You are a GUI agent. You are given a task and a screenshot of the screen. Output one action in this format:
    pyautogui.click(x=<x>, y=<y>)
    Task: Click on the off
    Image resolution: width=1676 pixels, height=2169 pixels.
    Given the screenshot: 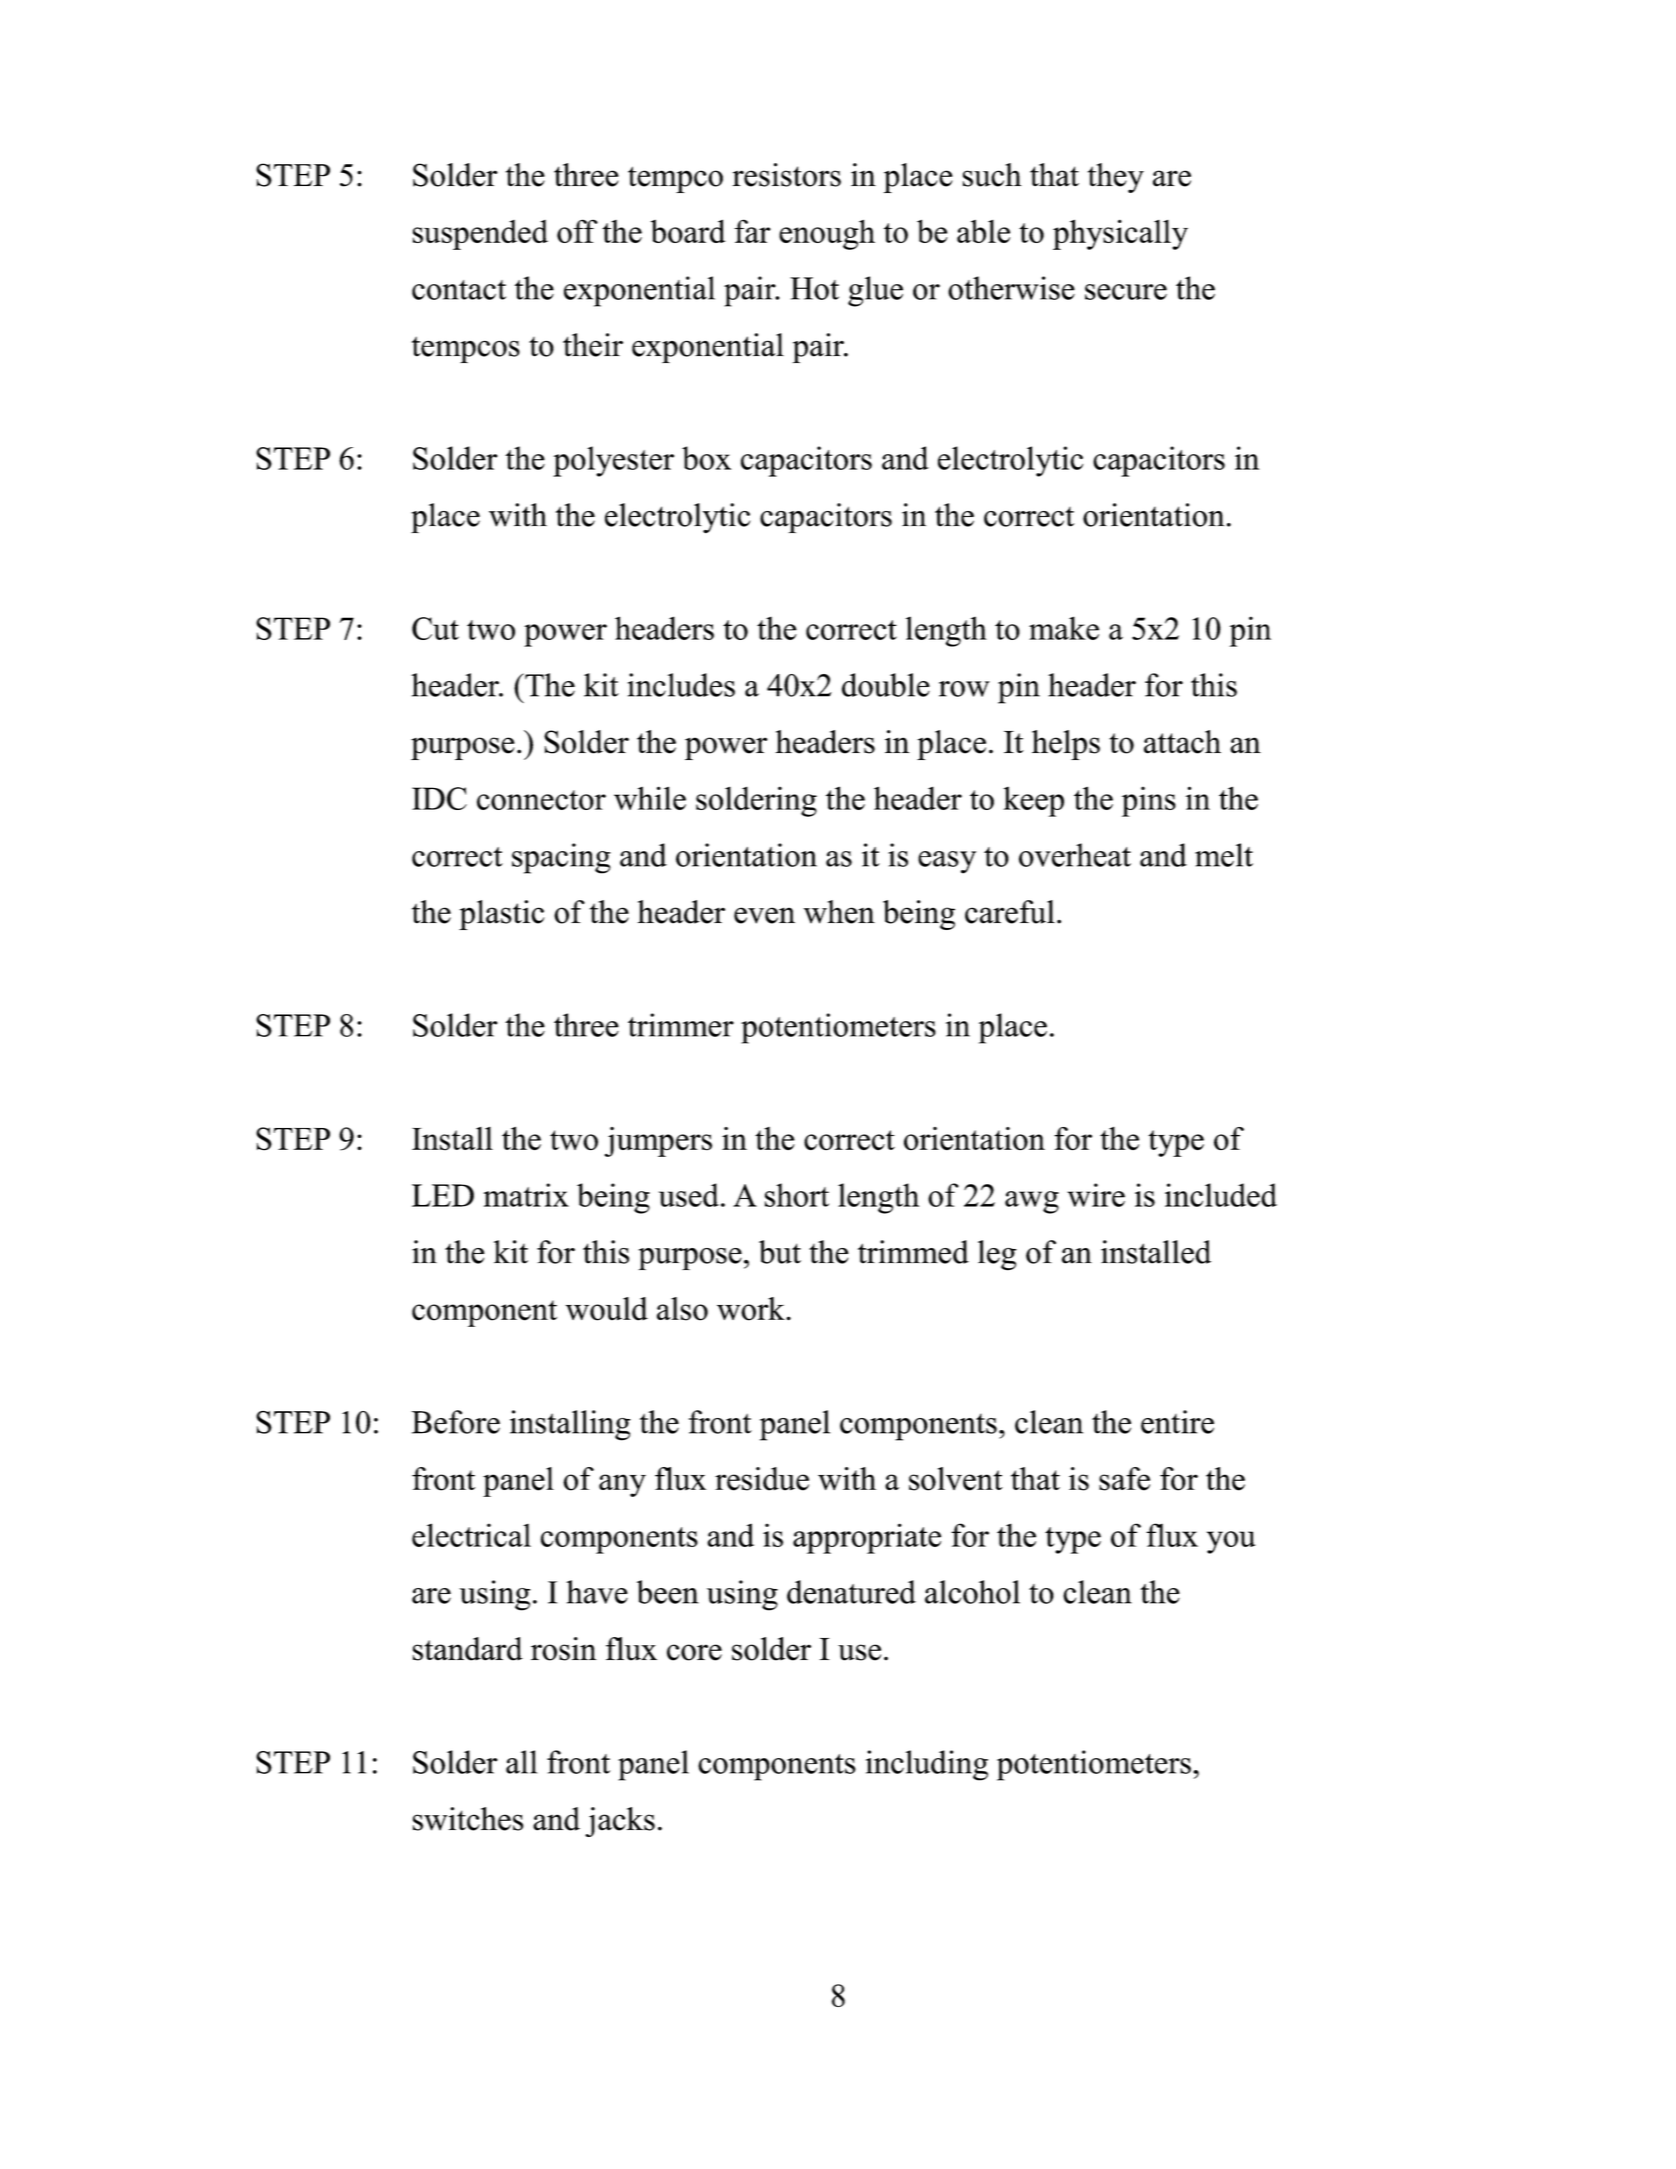 What is the action you would take?
    pyautogui.click(x=577, y=231)
